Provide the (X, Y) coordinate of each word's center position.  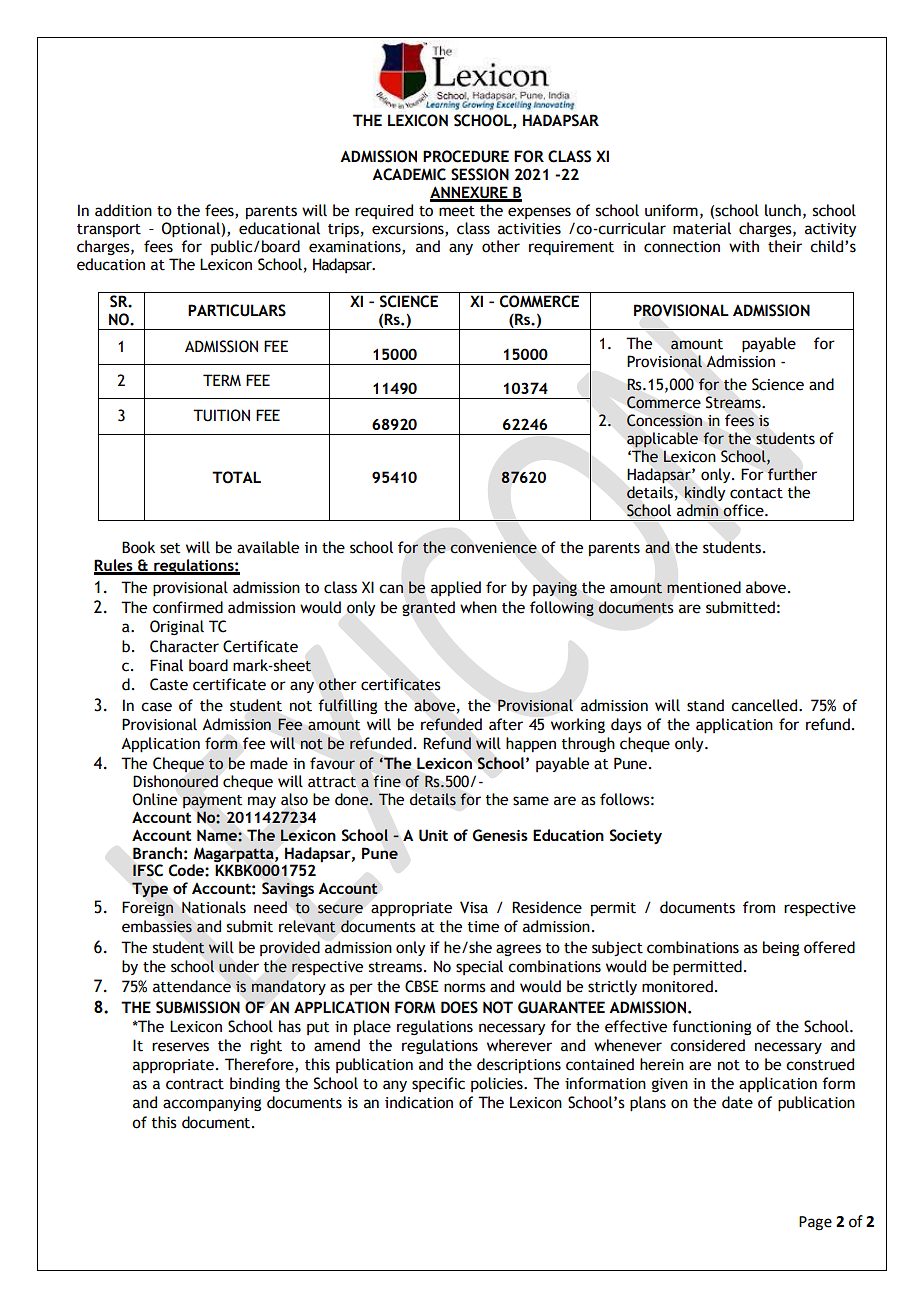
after (506, 724)
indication (419, 1102)
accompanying (212, 1104)
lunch (783, 210)
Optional (192, 230)
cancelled (765, 705)
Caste (169, 684)
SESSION (480, 174)
